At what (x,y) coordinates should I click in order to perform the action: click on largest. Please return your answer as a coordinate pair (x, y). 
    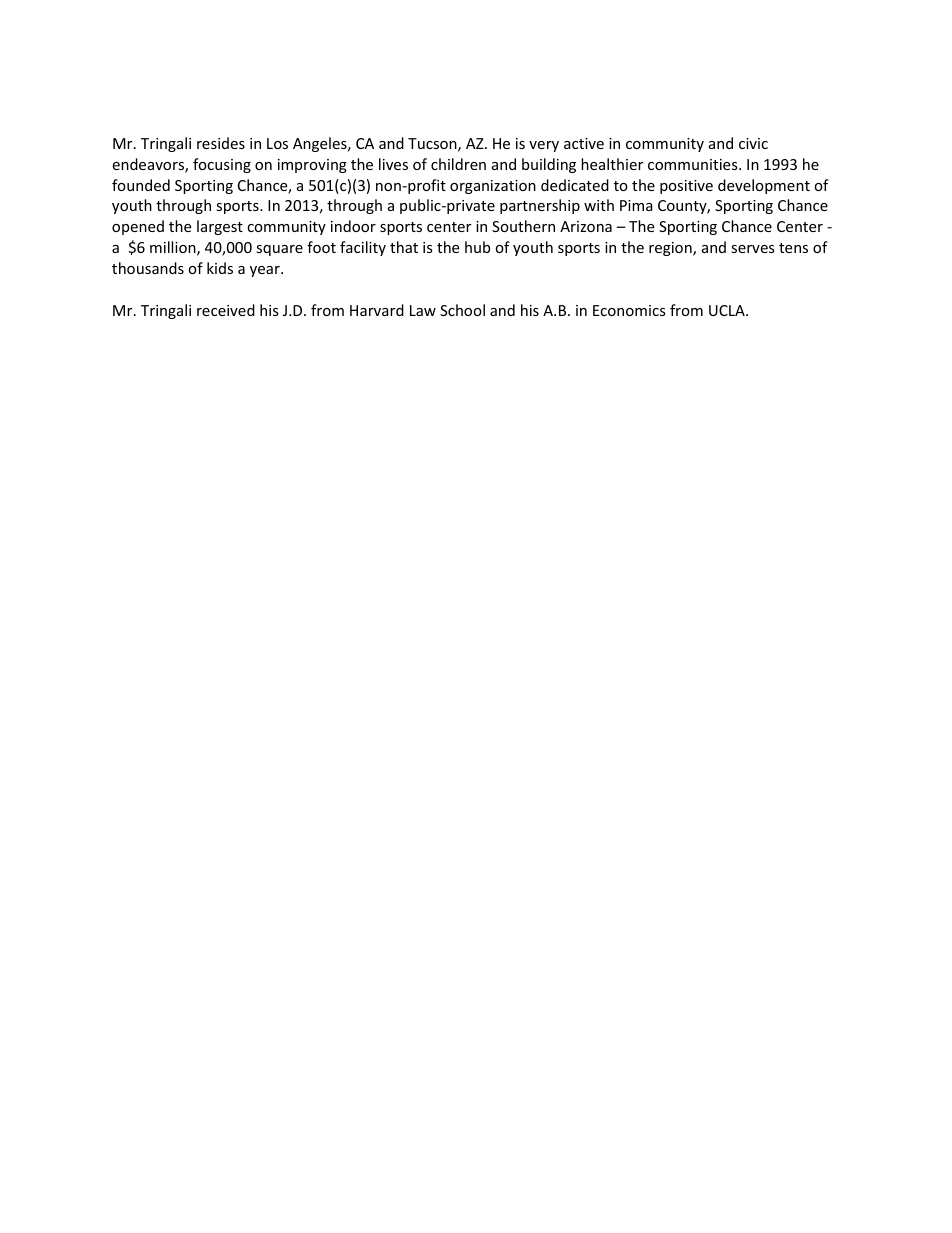
    Looking at the image, I should click on (220, 227).
